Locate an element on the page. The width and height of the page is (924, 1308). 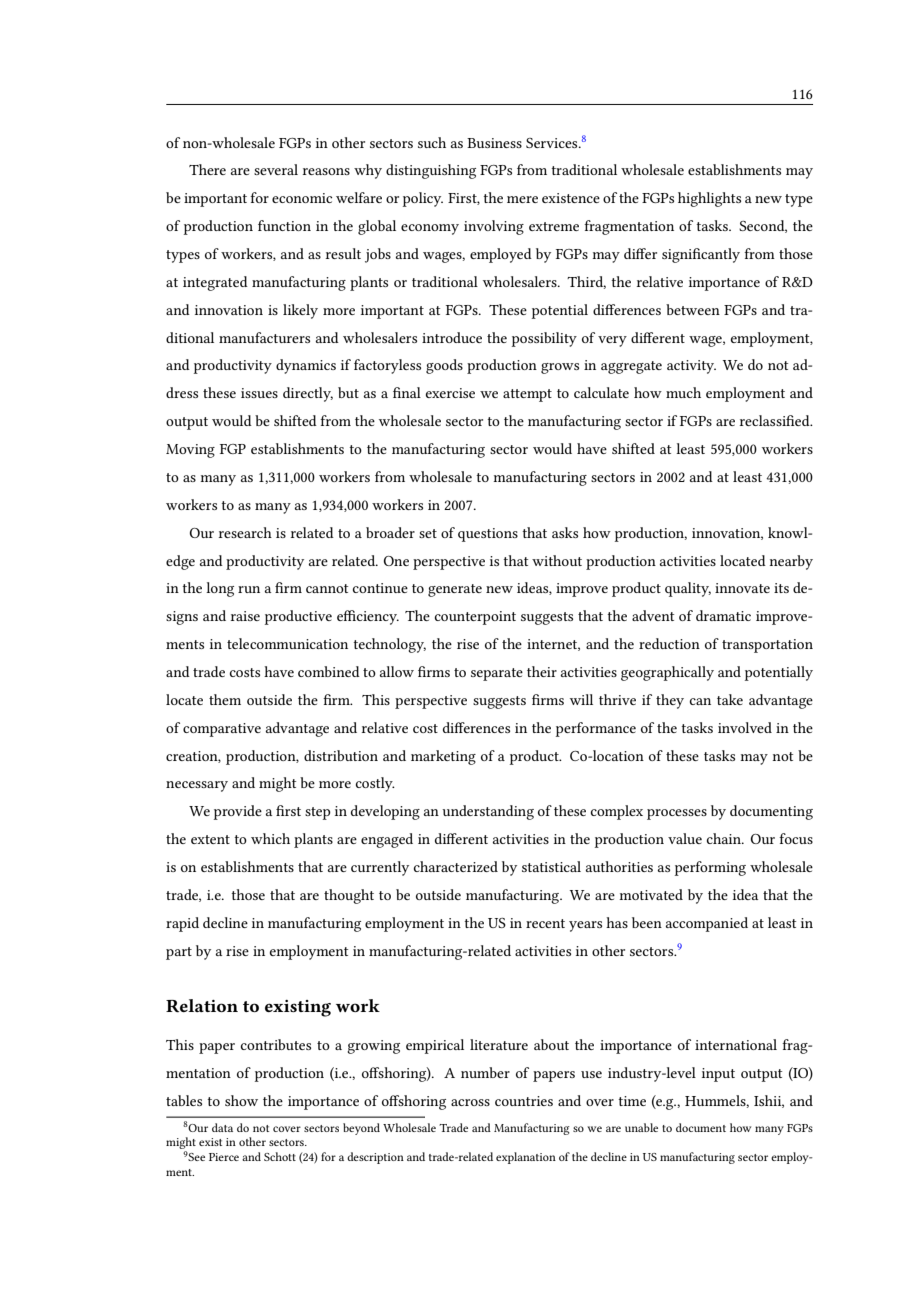
accompanied is located at coordinates (707, 924).
